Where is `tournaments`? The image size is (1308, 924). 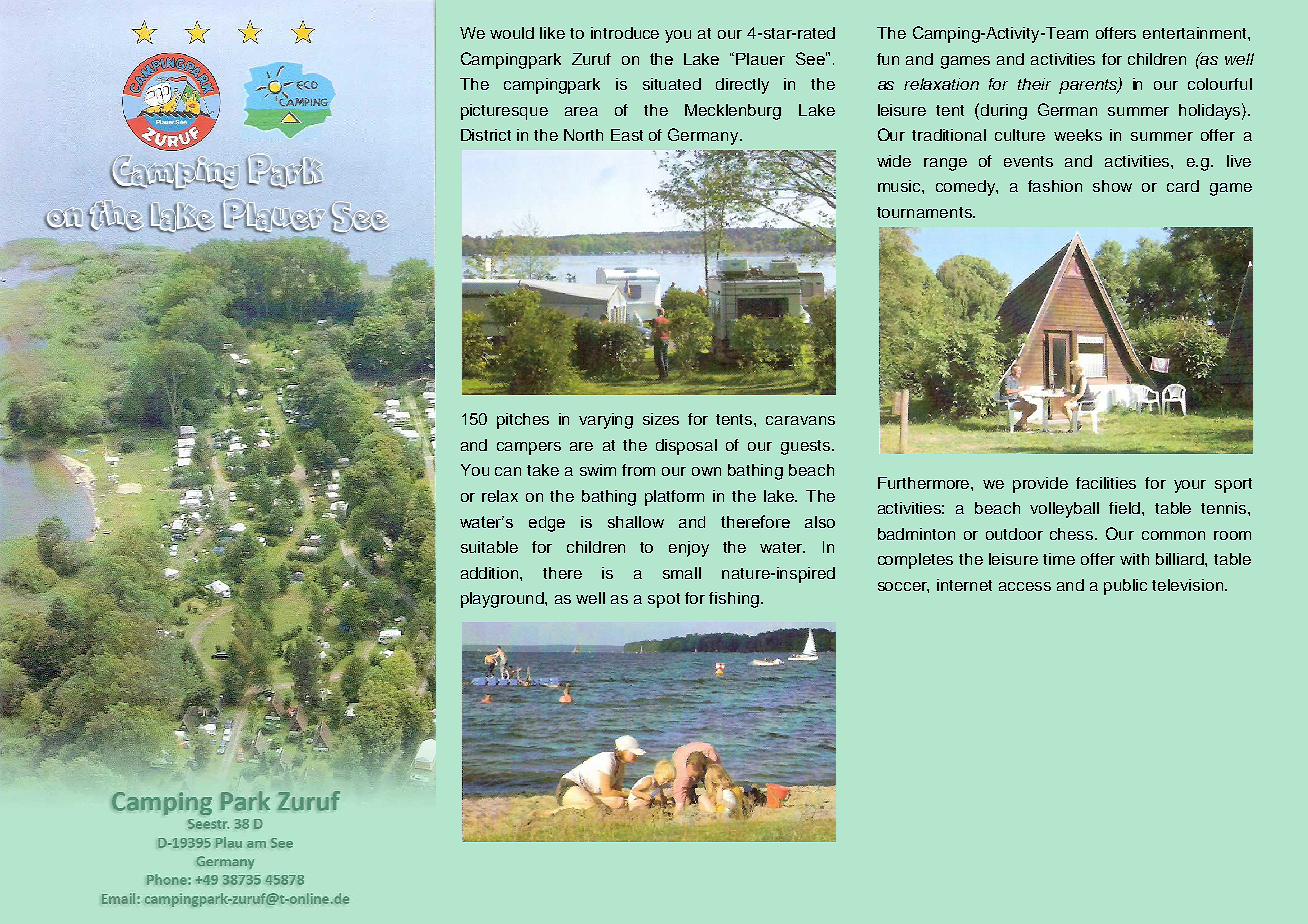 tournaments is located at coordinates (925, 212).
